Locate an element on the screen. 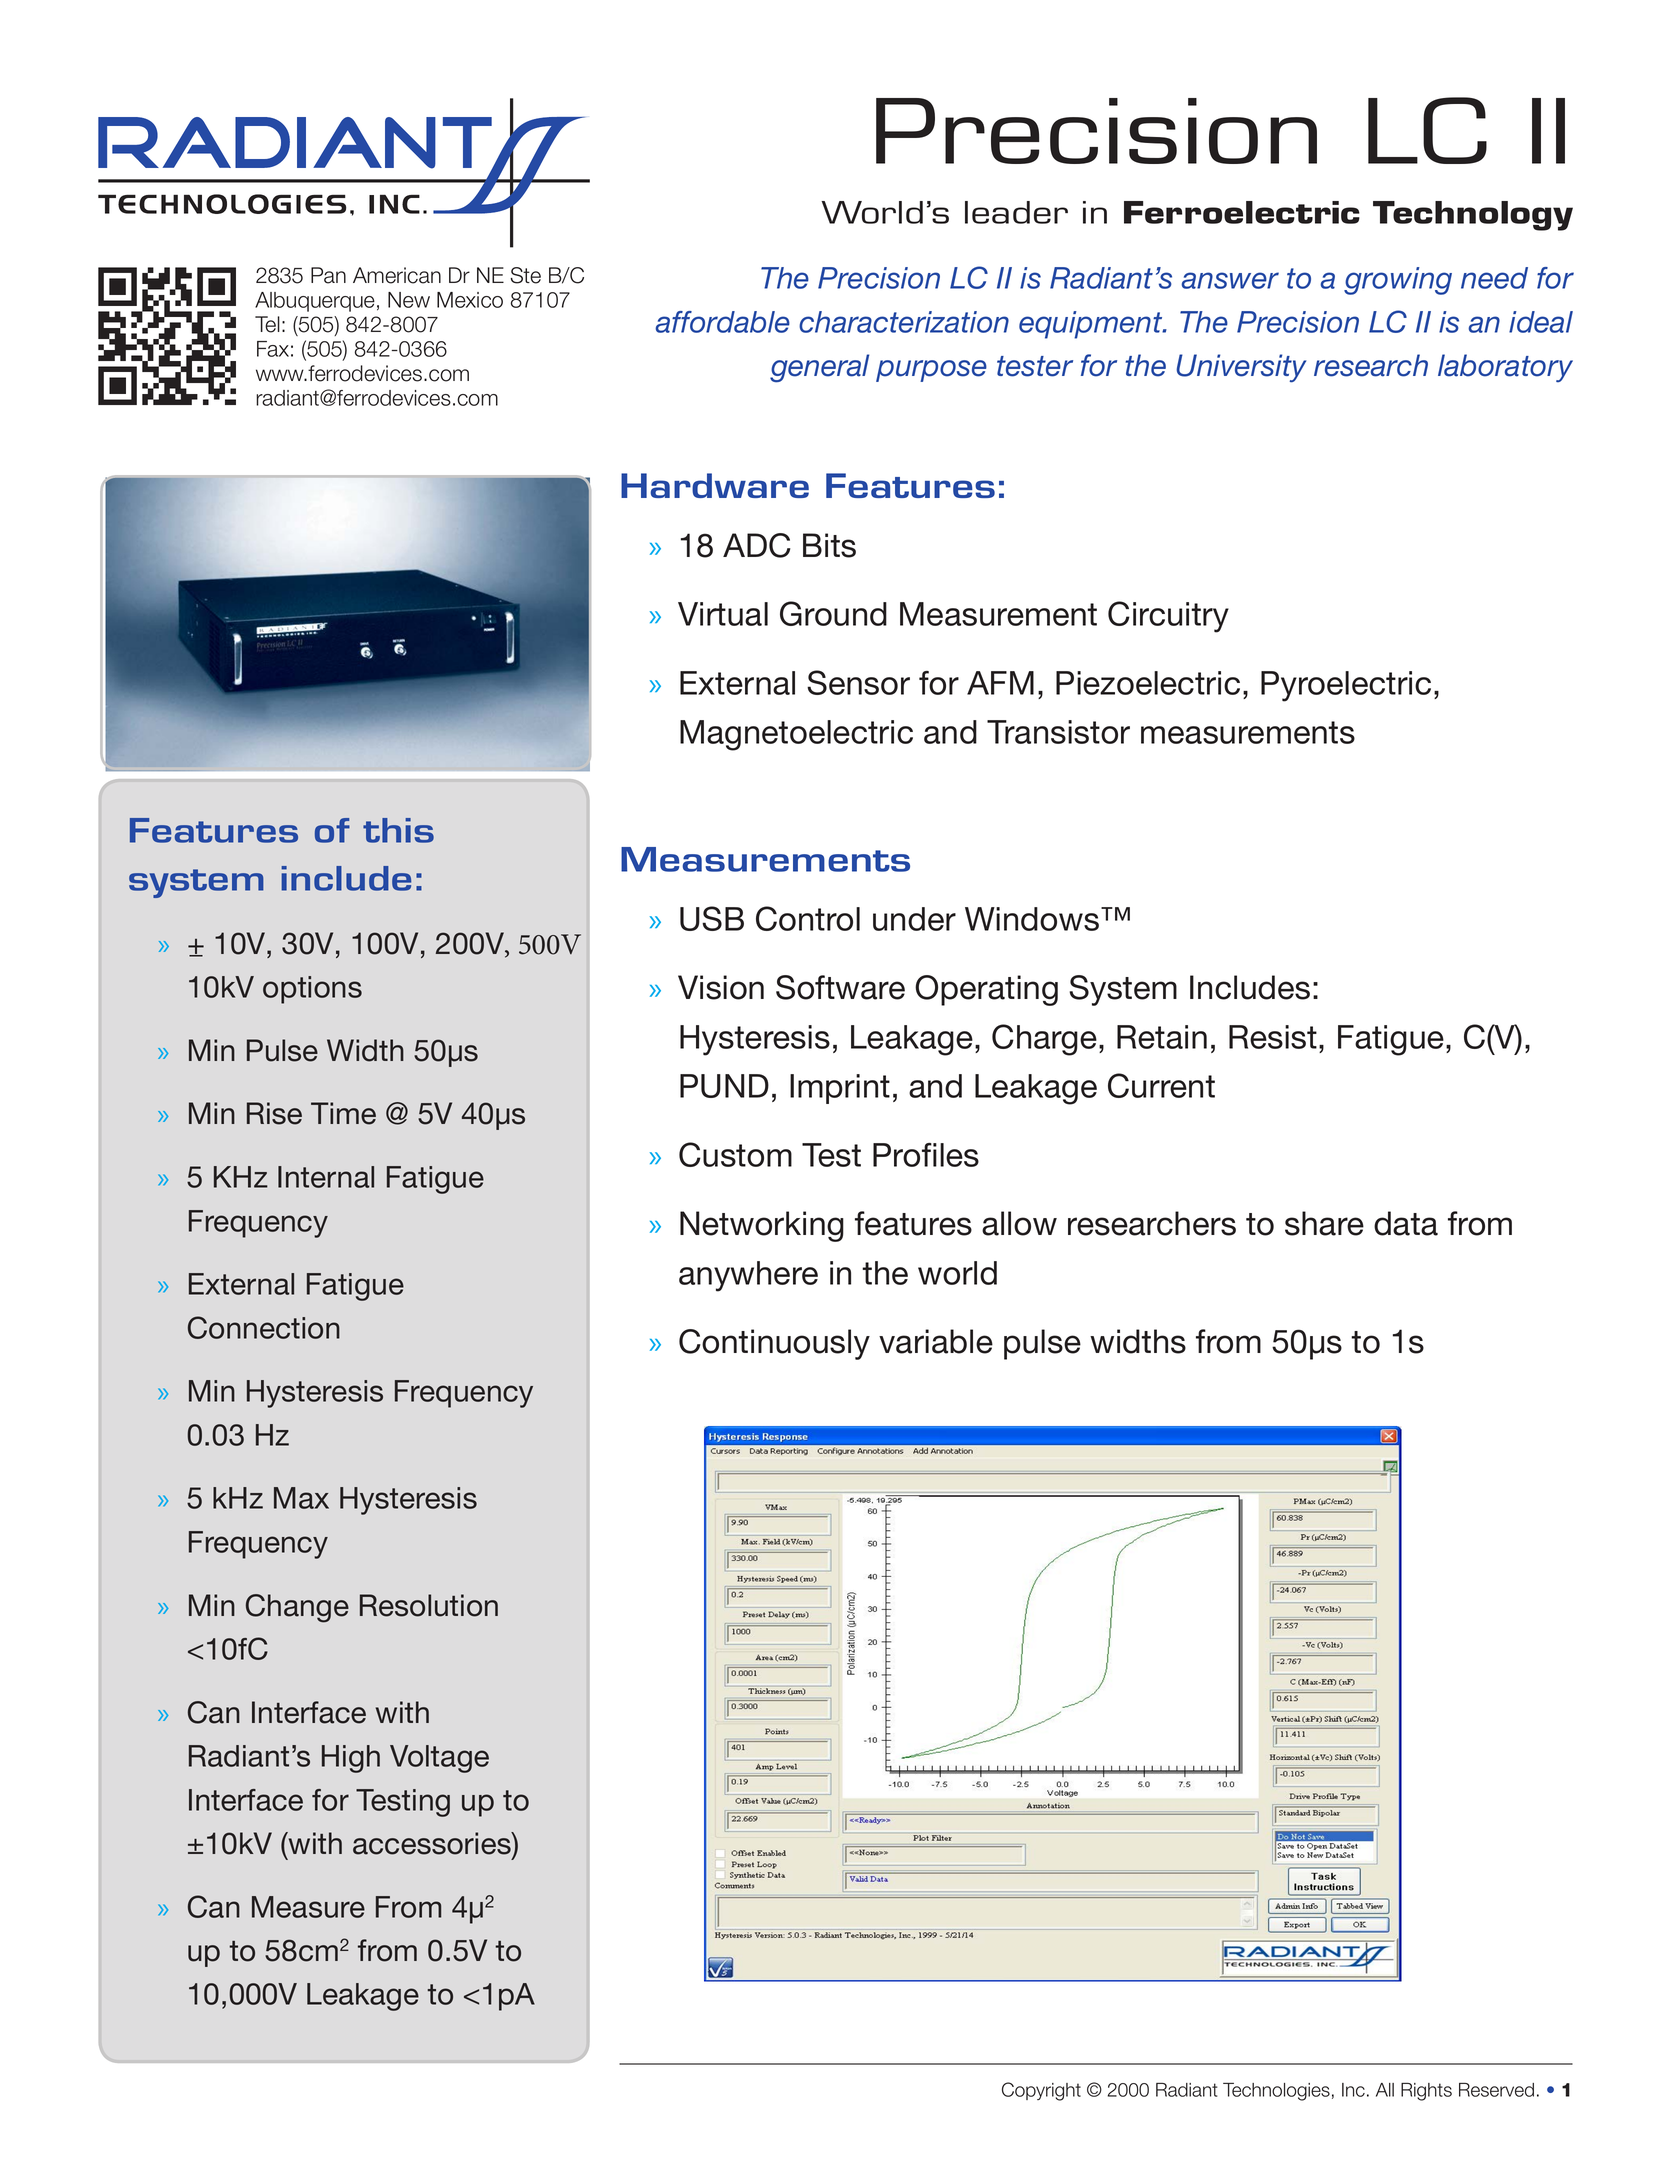  variable is located at coordinates (936, 1341).
